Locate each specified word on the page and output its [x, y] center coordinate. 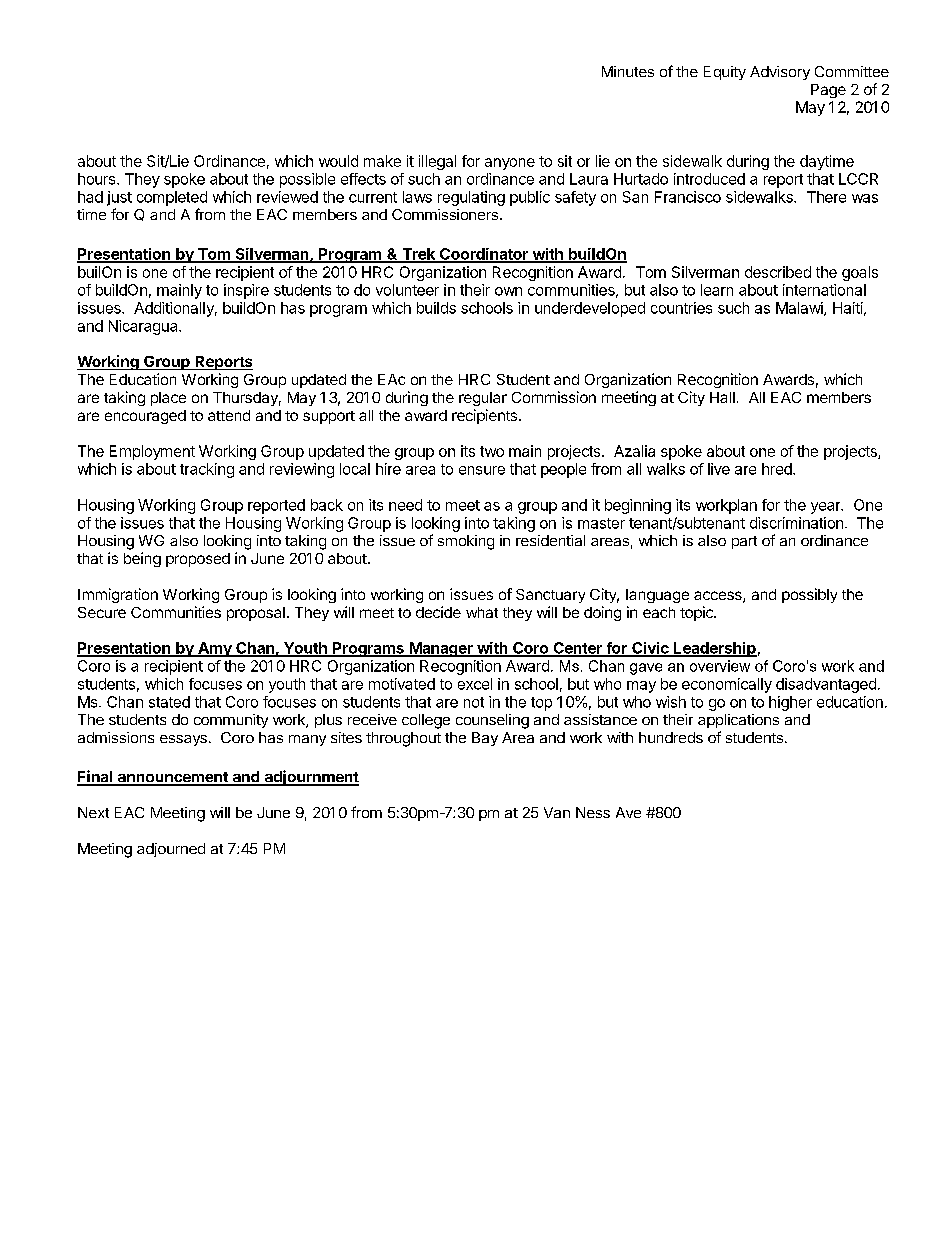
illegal [437, 162]
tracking [207, 470]
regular [483, 399]
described [778, 272]
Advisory [780, 73]
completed [172, 198]
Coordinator [484, 255]
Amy [215, 649]
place [168, 399]
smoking [466, 542]
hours [98, 179]
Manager [441, 649]
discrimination [796, 523]
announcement [173, 778]
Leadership [714, 649]
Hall [722, 397]
